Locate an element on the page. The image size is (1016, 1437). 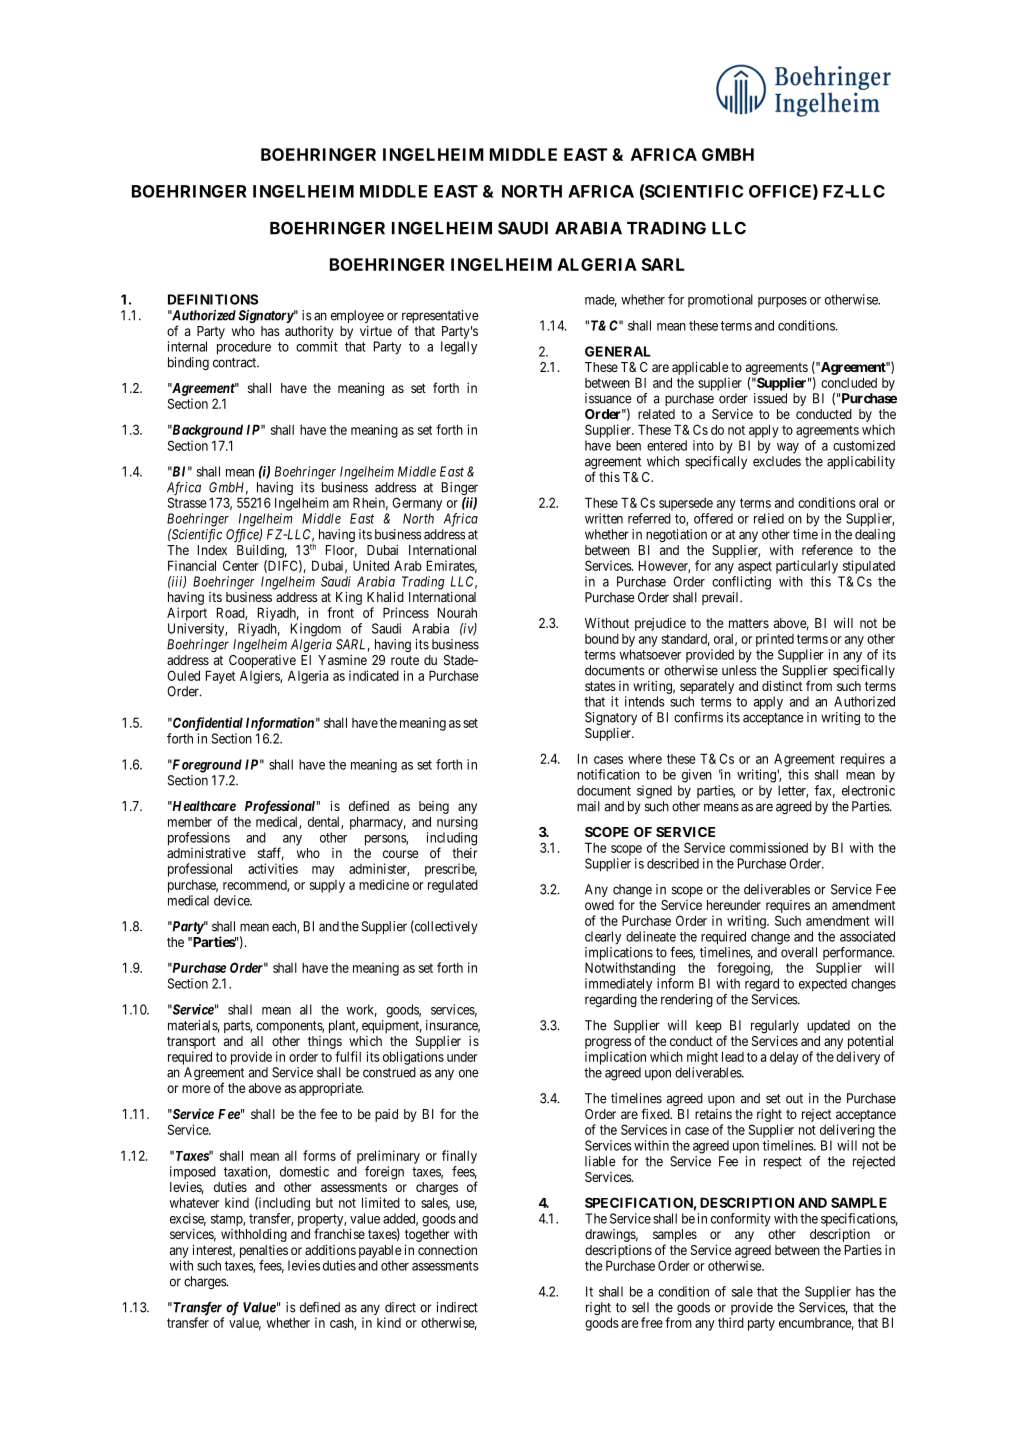
clearly is located at coordinates (603, 938).
